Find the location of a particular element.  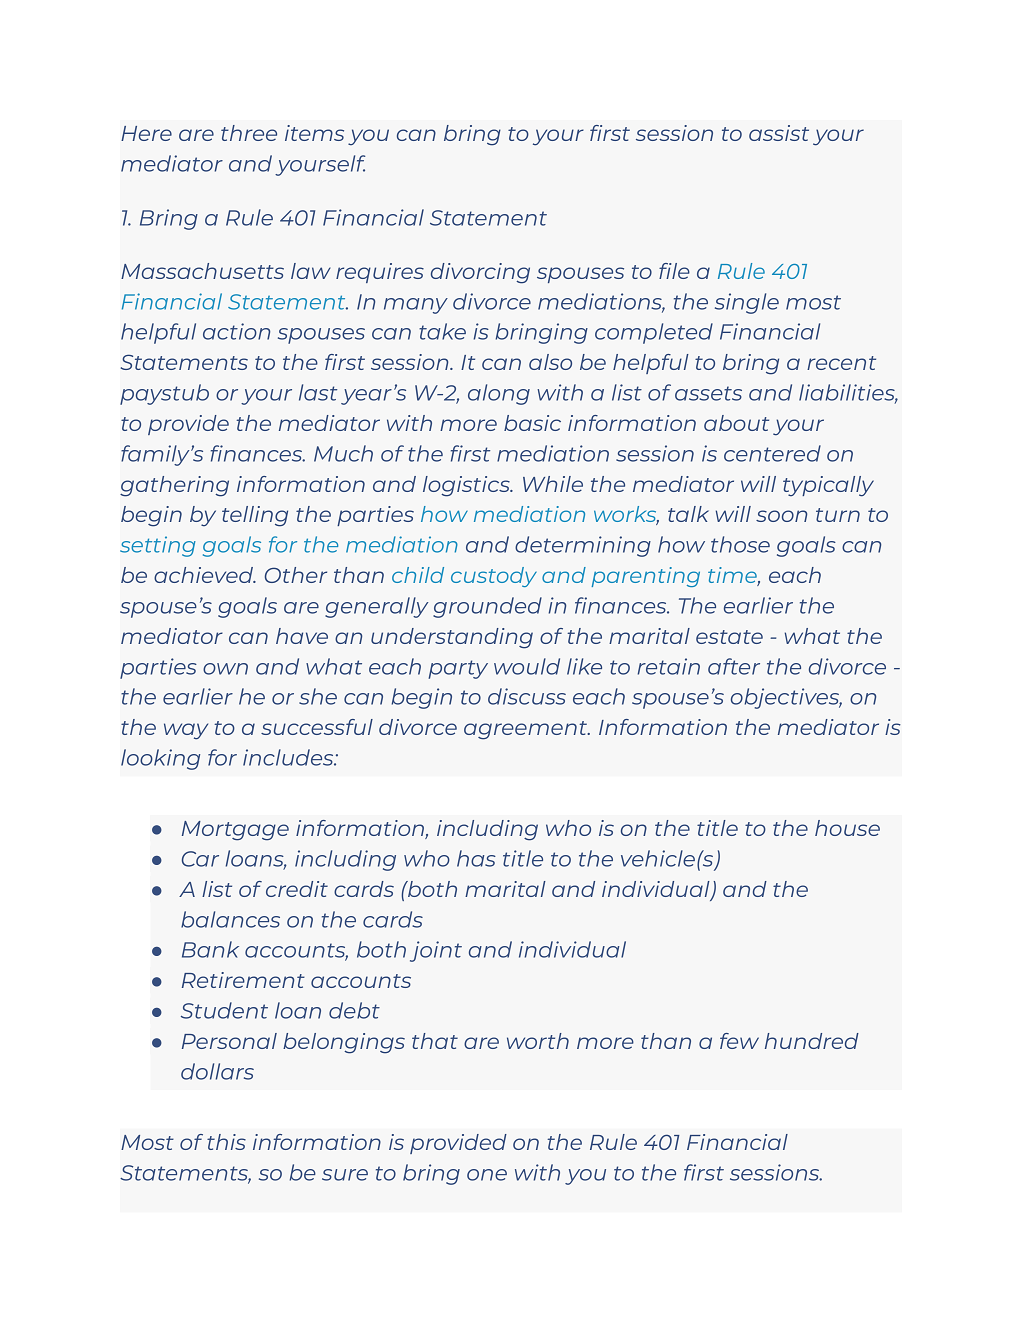

after is located at coordinates (734, 666).
